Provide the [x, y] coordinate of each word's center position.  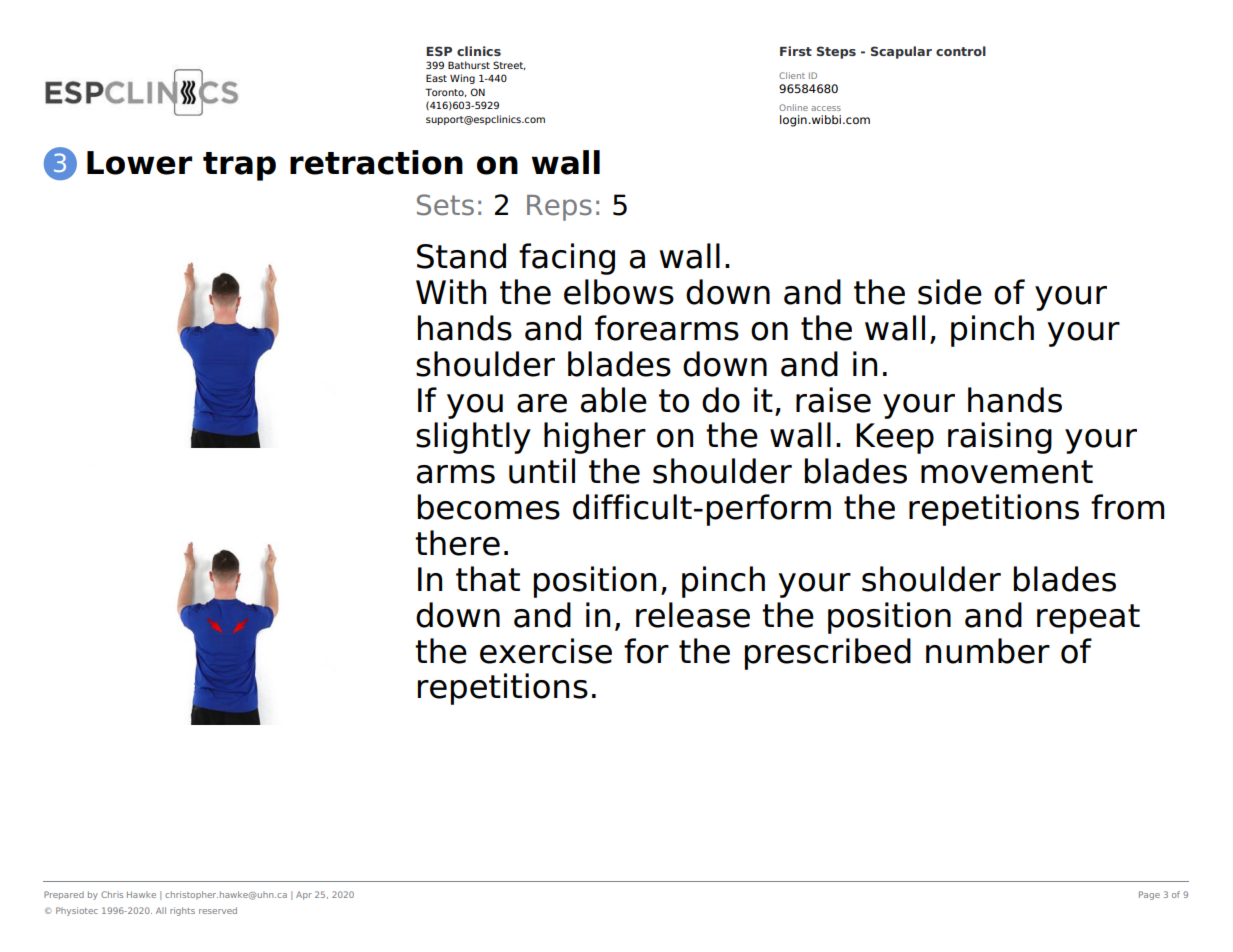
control [961, 51]
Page [1149, 895]
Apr [304, 895]
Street [509, 65]
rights [182, 911]
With [451, 291]
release [693, 615]
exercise [546, 651]
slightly [473, 438]
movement [1007, 472]
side [950, 292]
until [542, 471]
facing [567, 259]
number [988, 651]
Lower [139, 163]
